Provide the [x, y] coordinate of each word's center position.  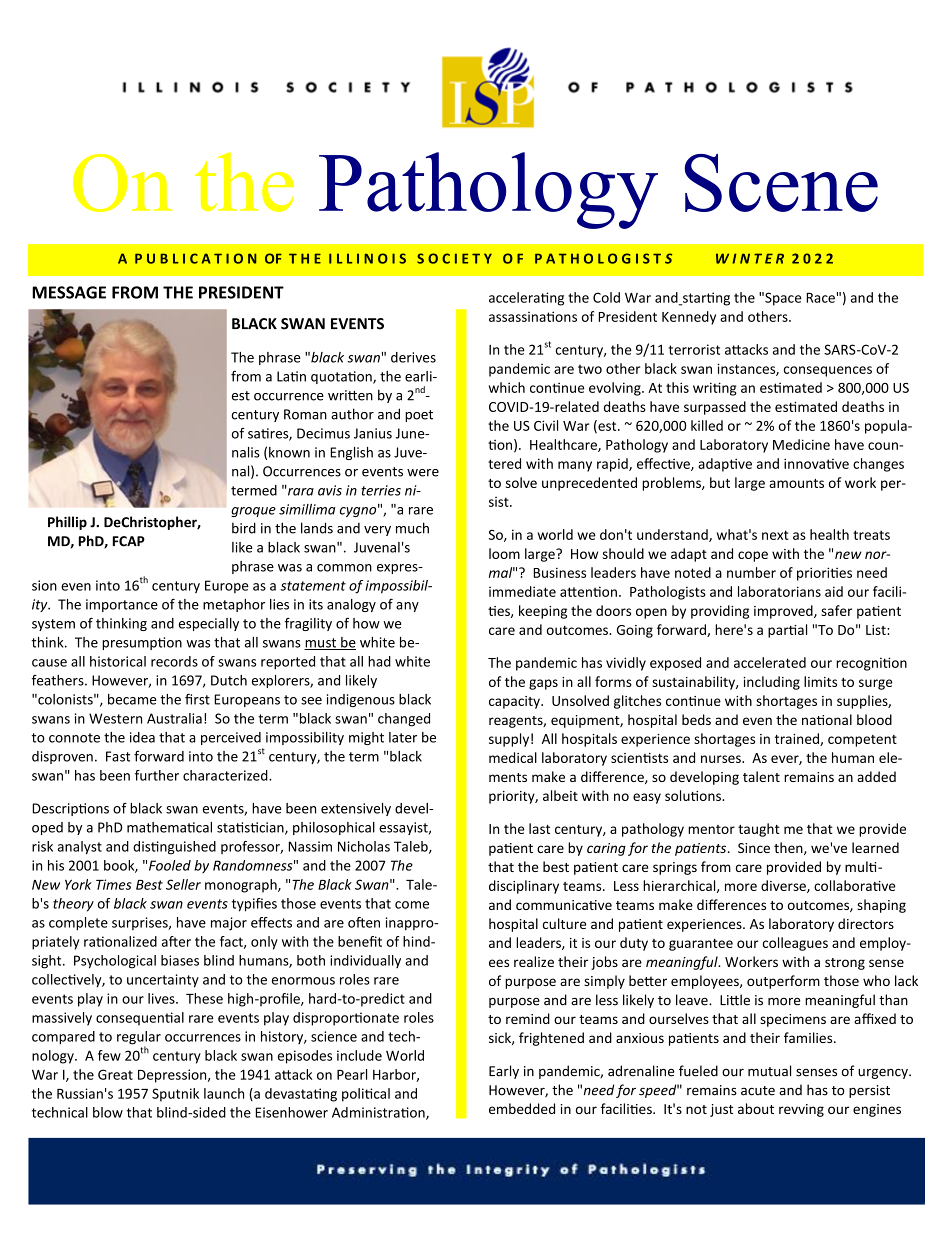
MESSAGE [69, 292]
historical [118, 661]
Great [115, 1074]
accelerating [526, 299]
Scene [781, 183]
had [379, 661]
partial [787, 631]
